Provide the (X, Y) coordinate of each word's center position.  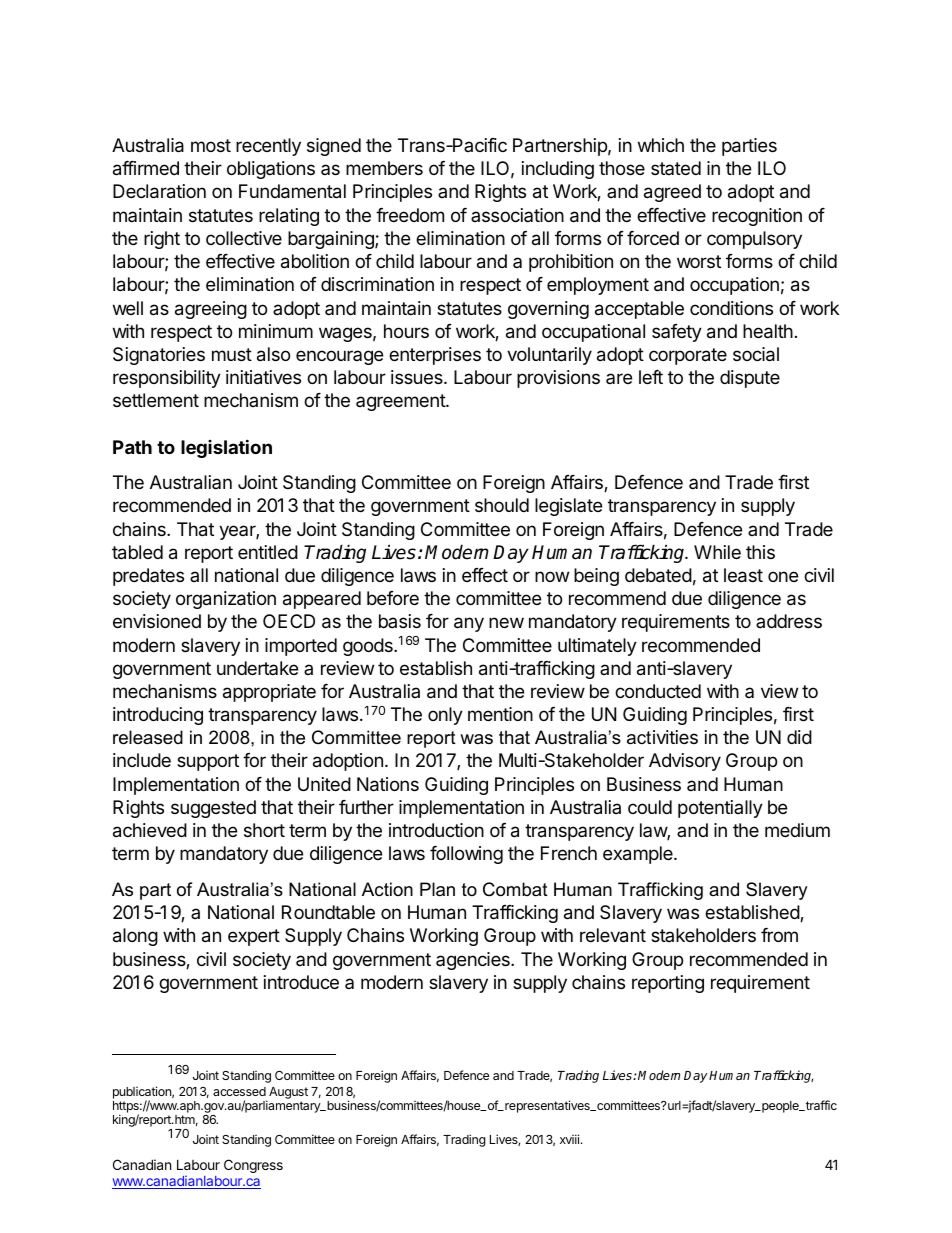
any (469, 624)
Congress (253, 1166)
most (211, 145)
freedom (410, 215)
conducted (658, 691)
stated (676, 168)
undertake (257, 668)
